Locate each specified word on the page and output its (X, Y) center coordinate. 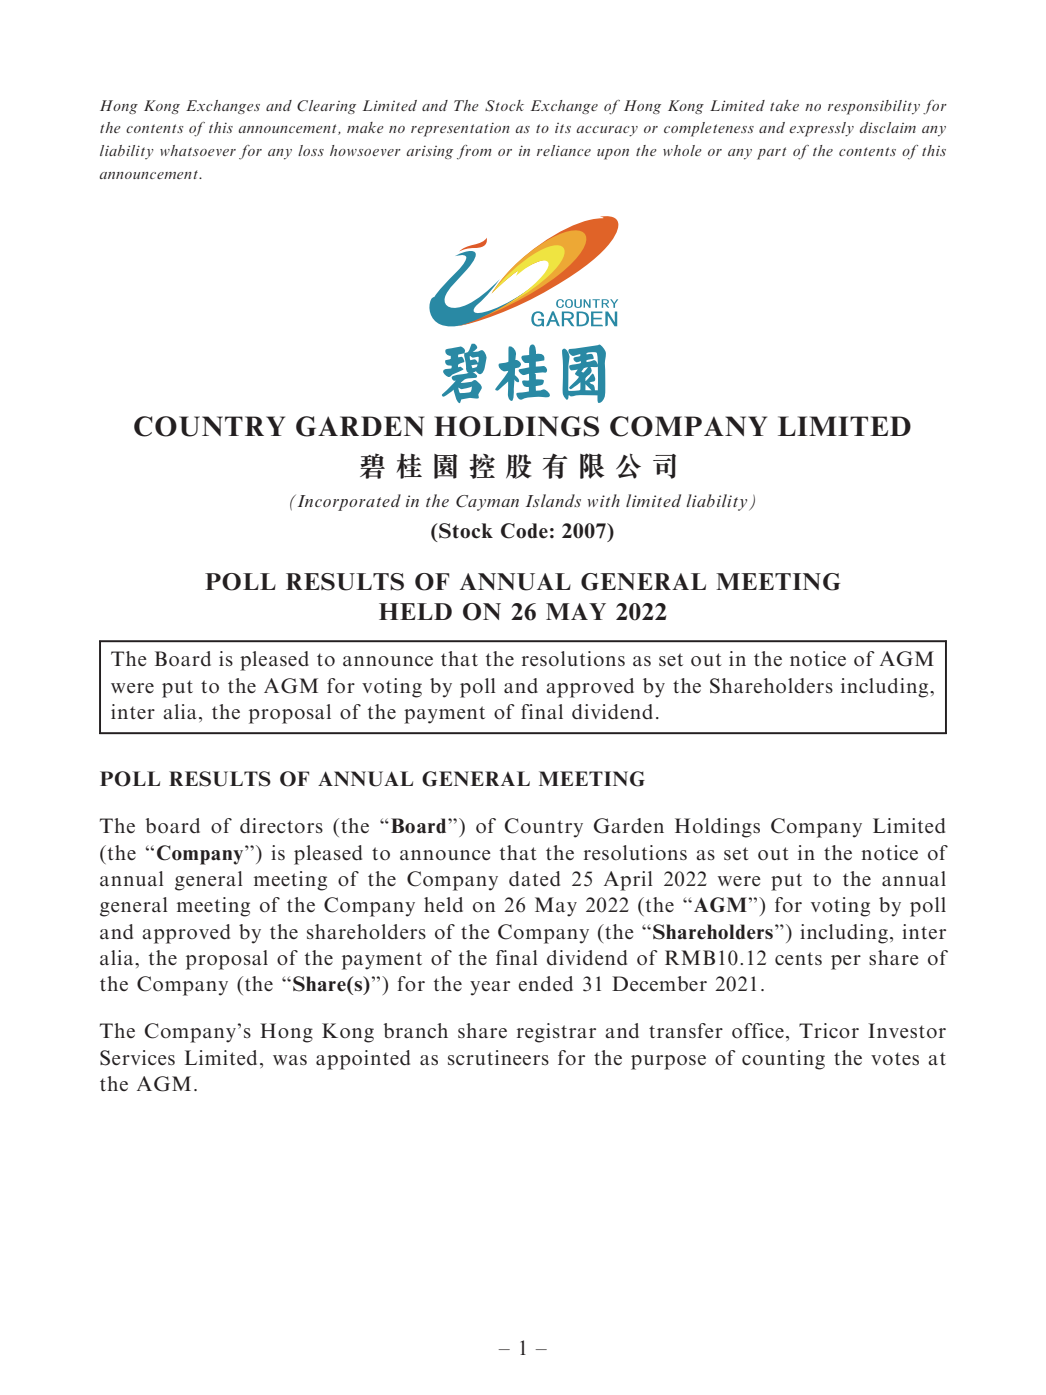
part (771, 153)
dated (534, 878)
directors (281, 826)
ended (546, 983)
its (563, 128)
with (604, 500)
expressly (821, 129)
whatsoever (198, 150)
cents (798, 958)
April (628, 881)
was (290, 1060)
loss (311, 150)
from (474, 152)
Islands (553, 500)
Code (524, 531)
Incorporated (348, 502)
